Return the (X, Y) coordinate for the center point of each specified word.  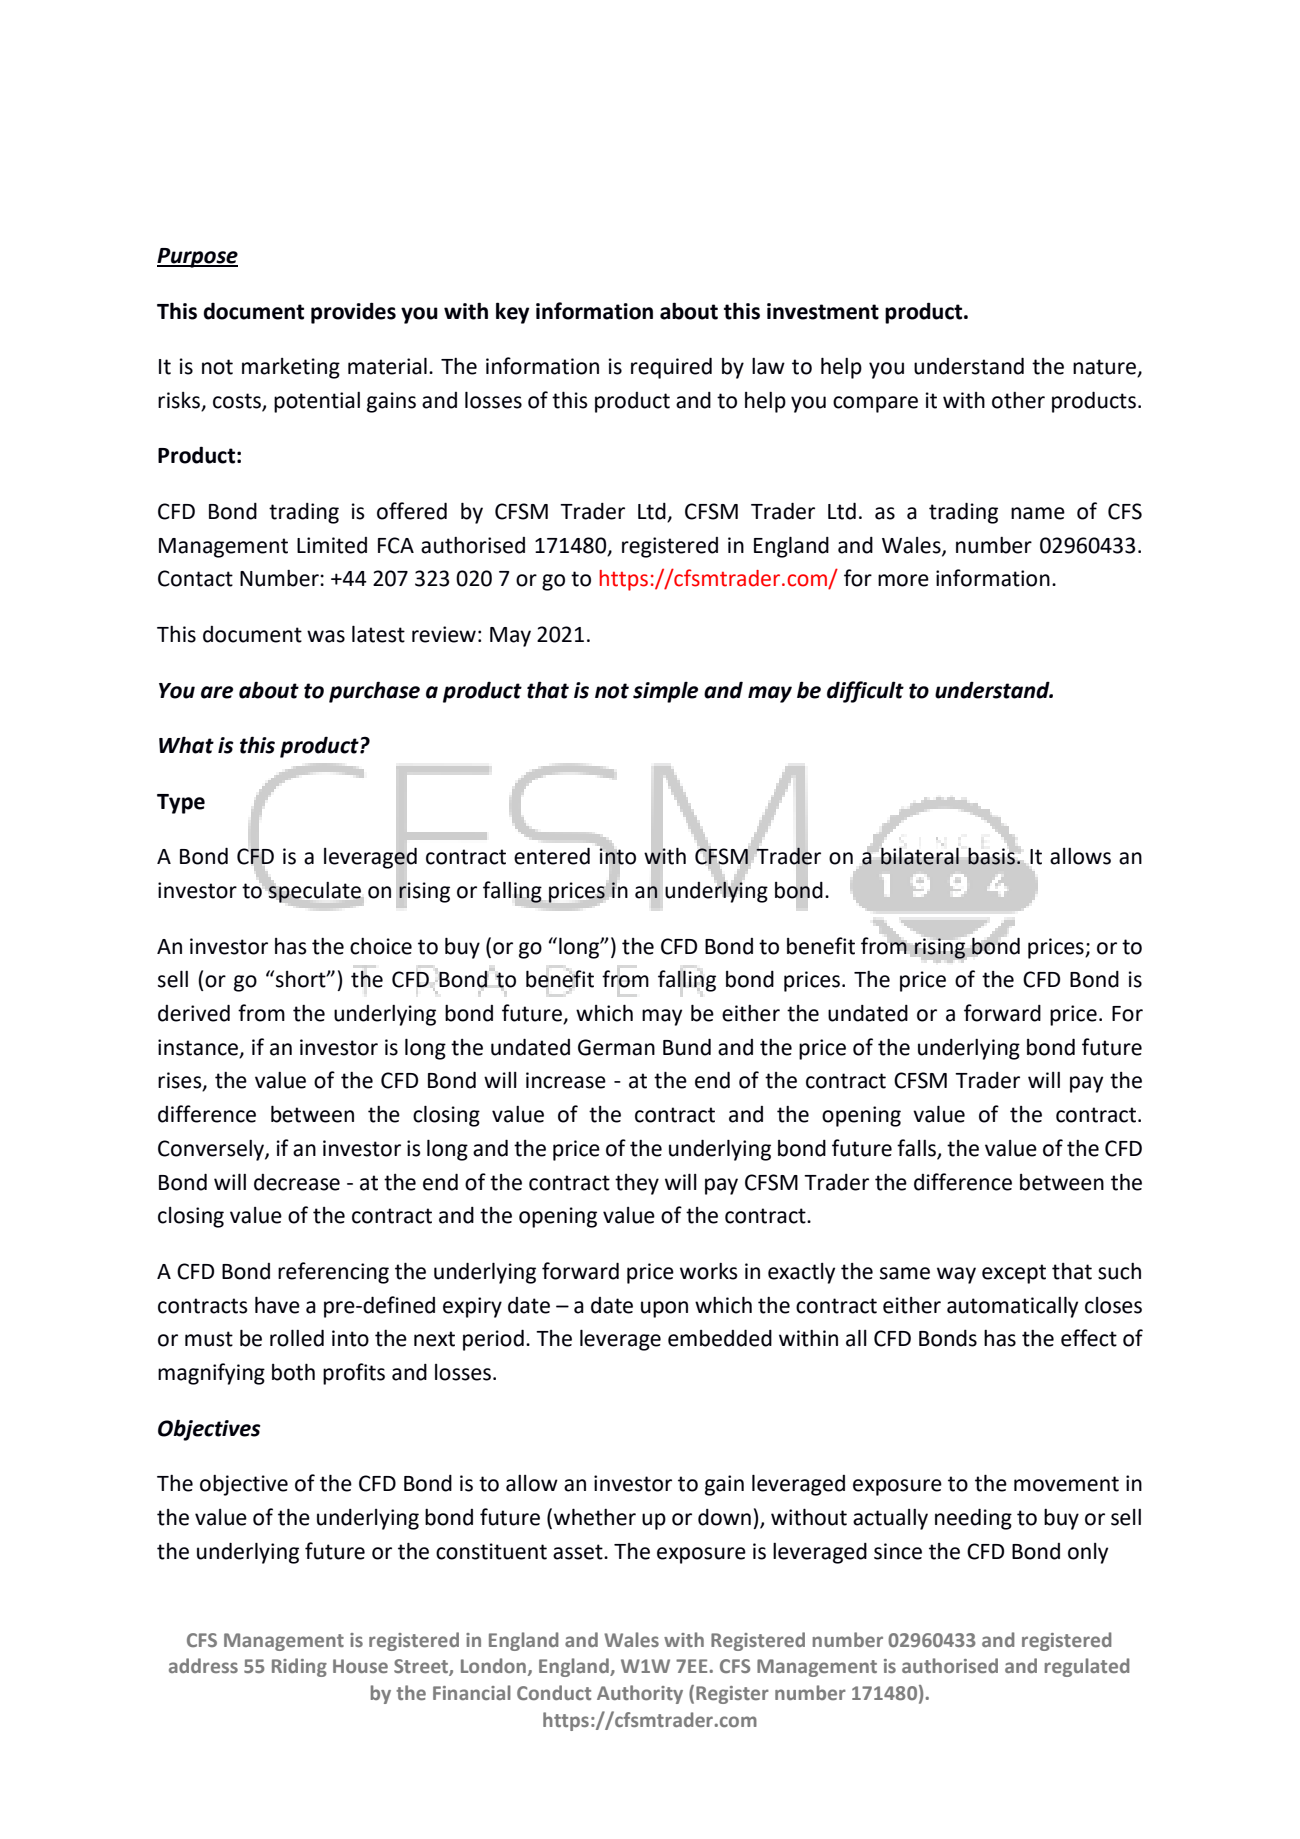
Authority (640, 1694)
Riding (299, 1667)
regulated (1087, 1667)
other (1018, 400)
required (671, 368)
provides (353, 313)
